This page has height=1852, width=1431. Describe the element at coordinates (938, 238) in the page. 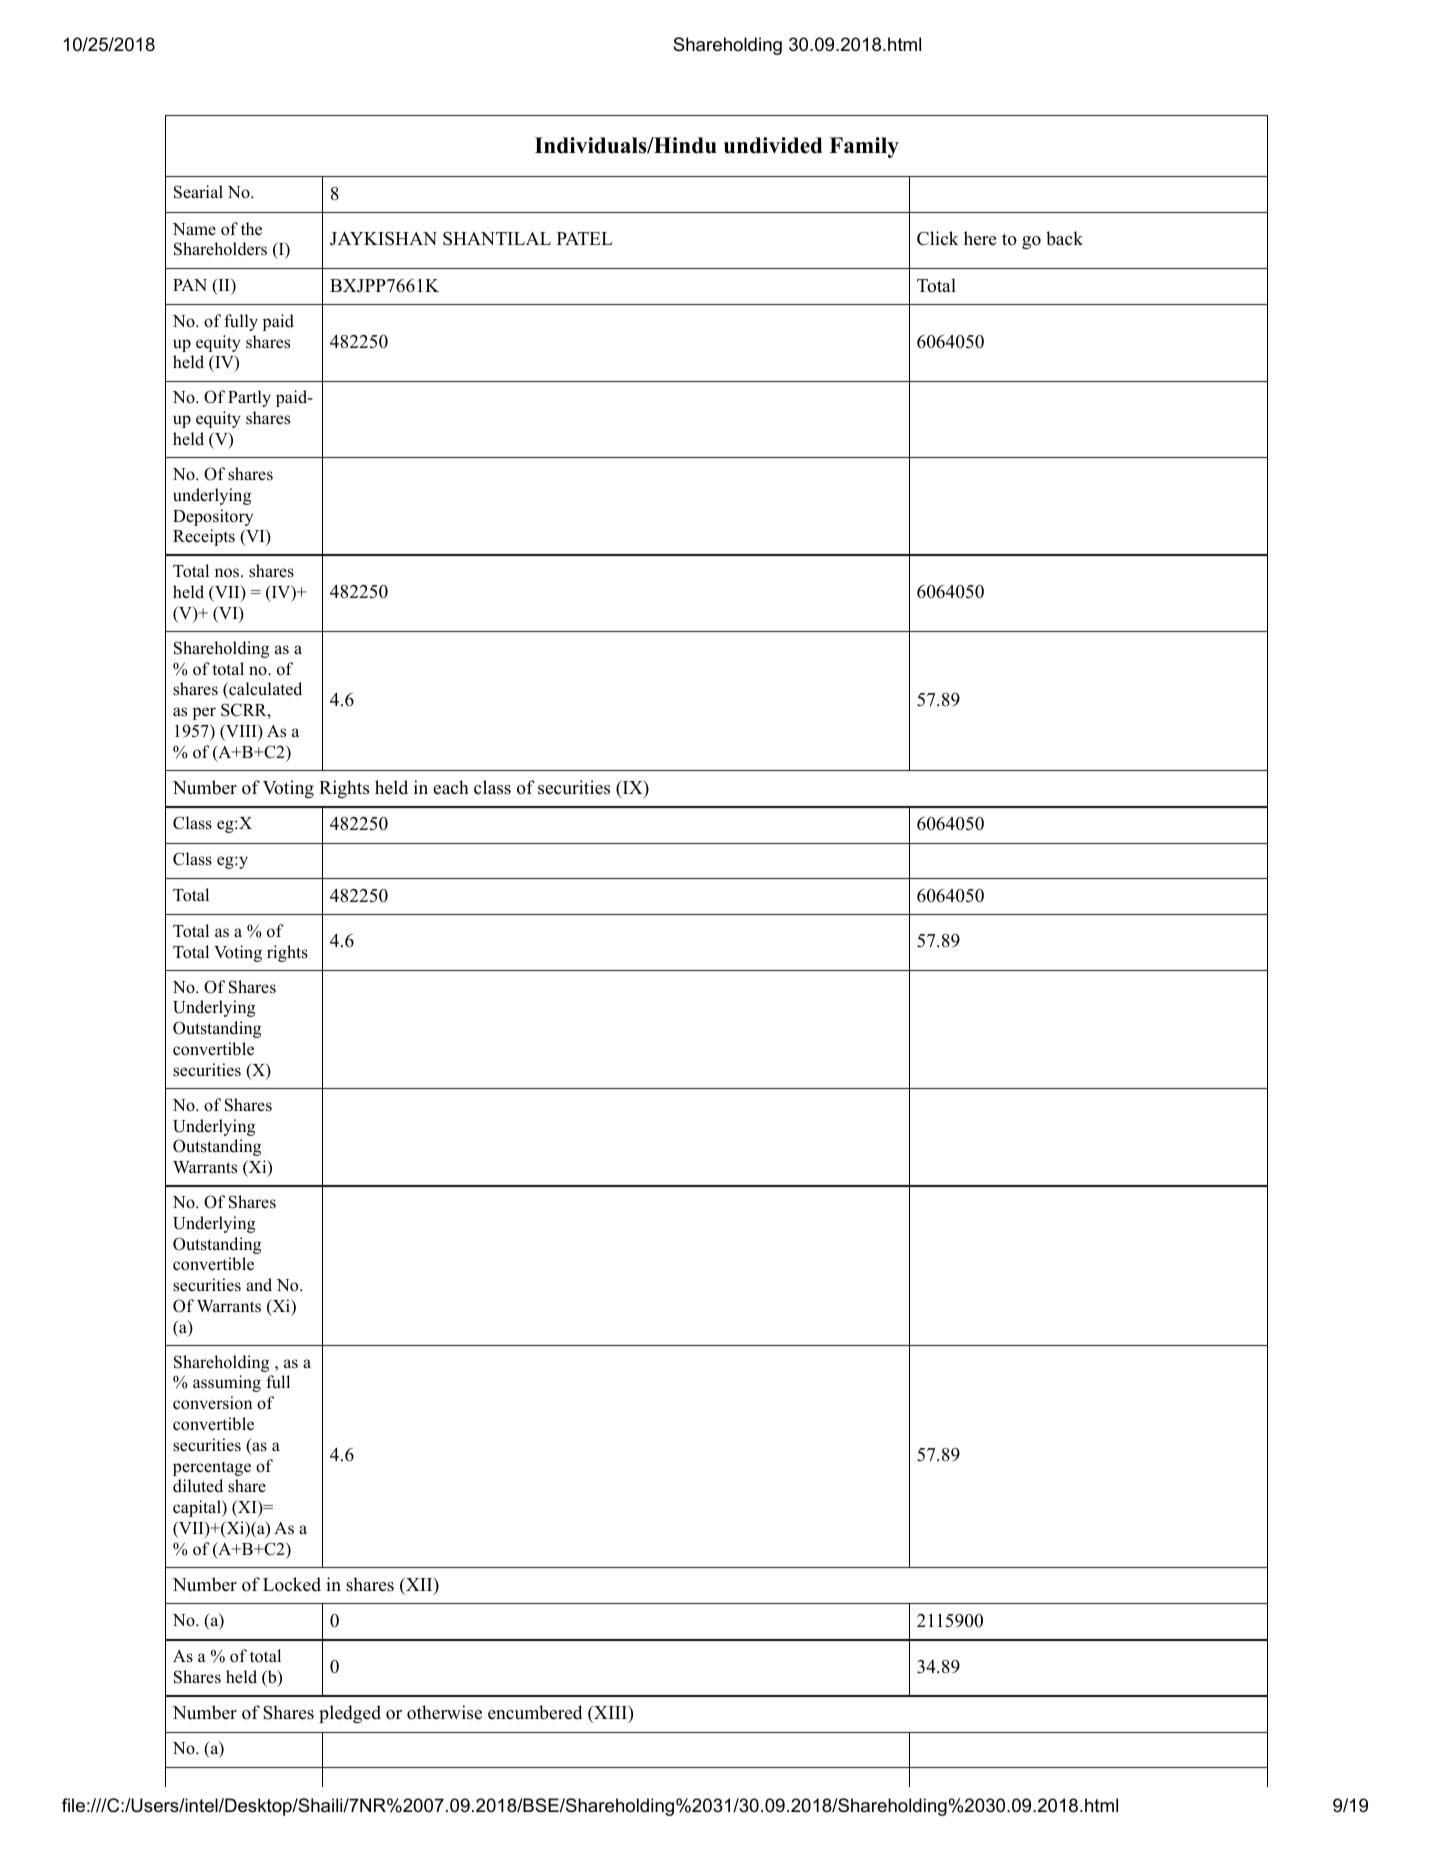

I see `Click` at that location.
